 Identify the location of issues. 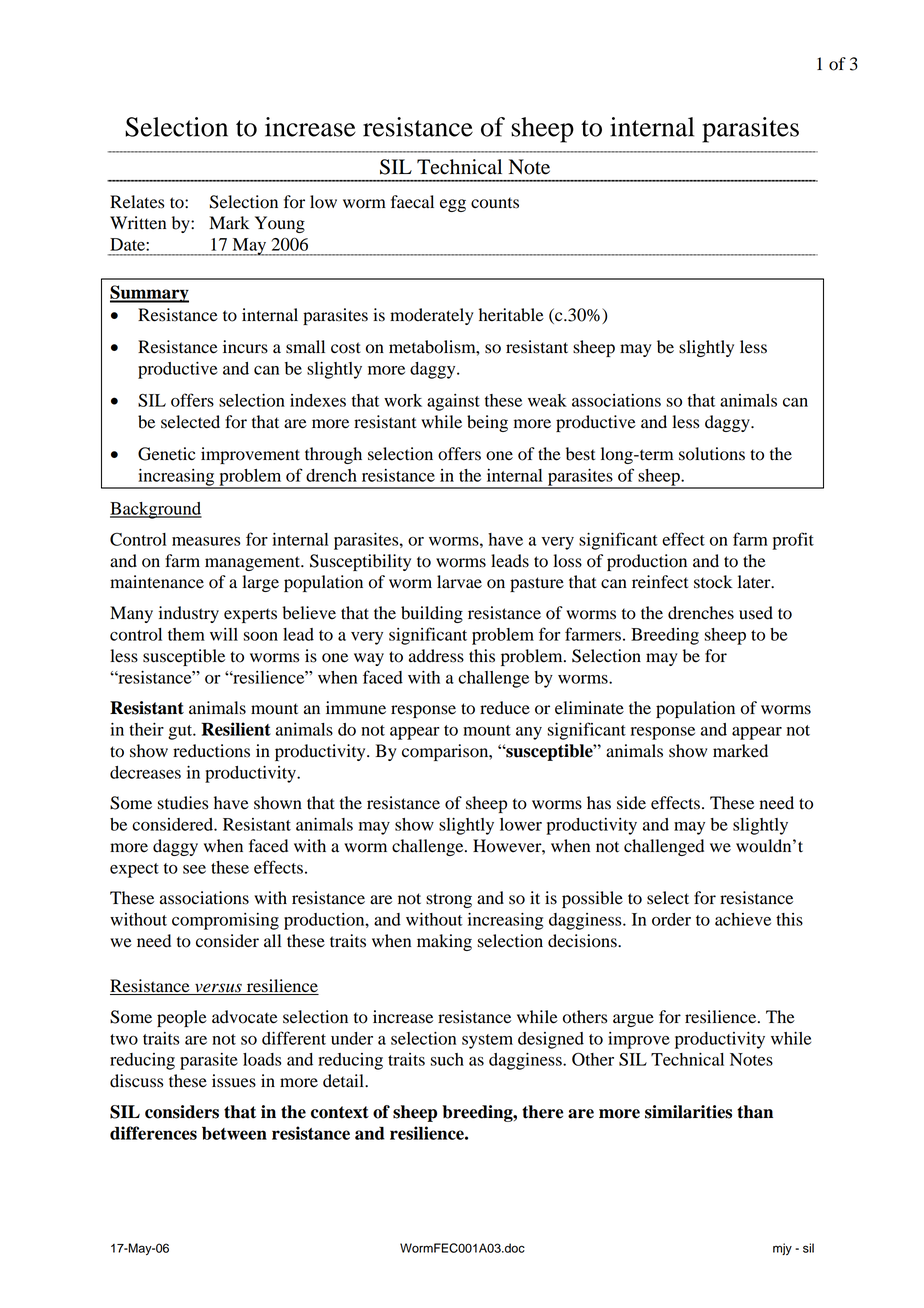
(234, 1081).
